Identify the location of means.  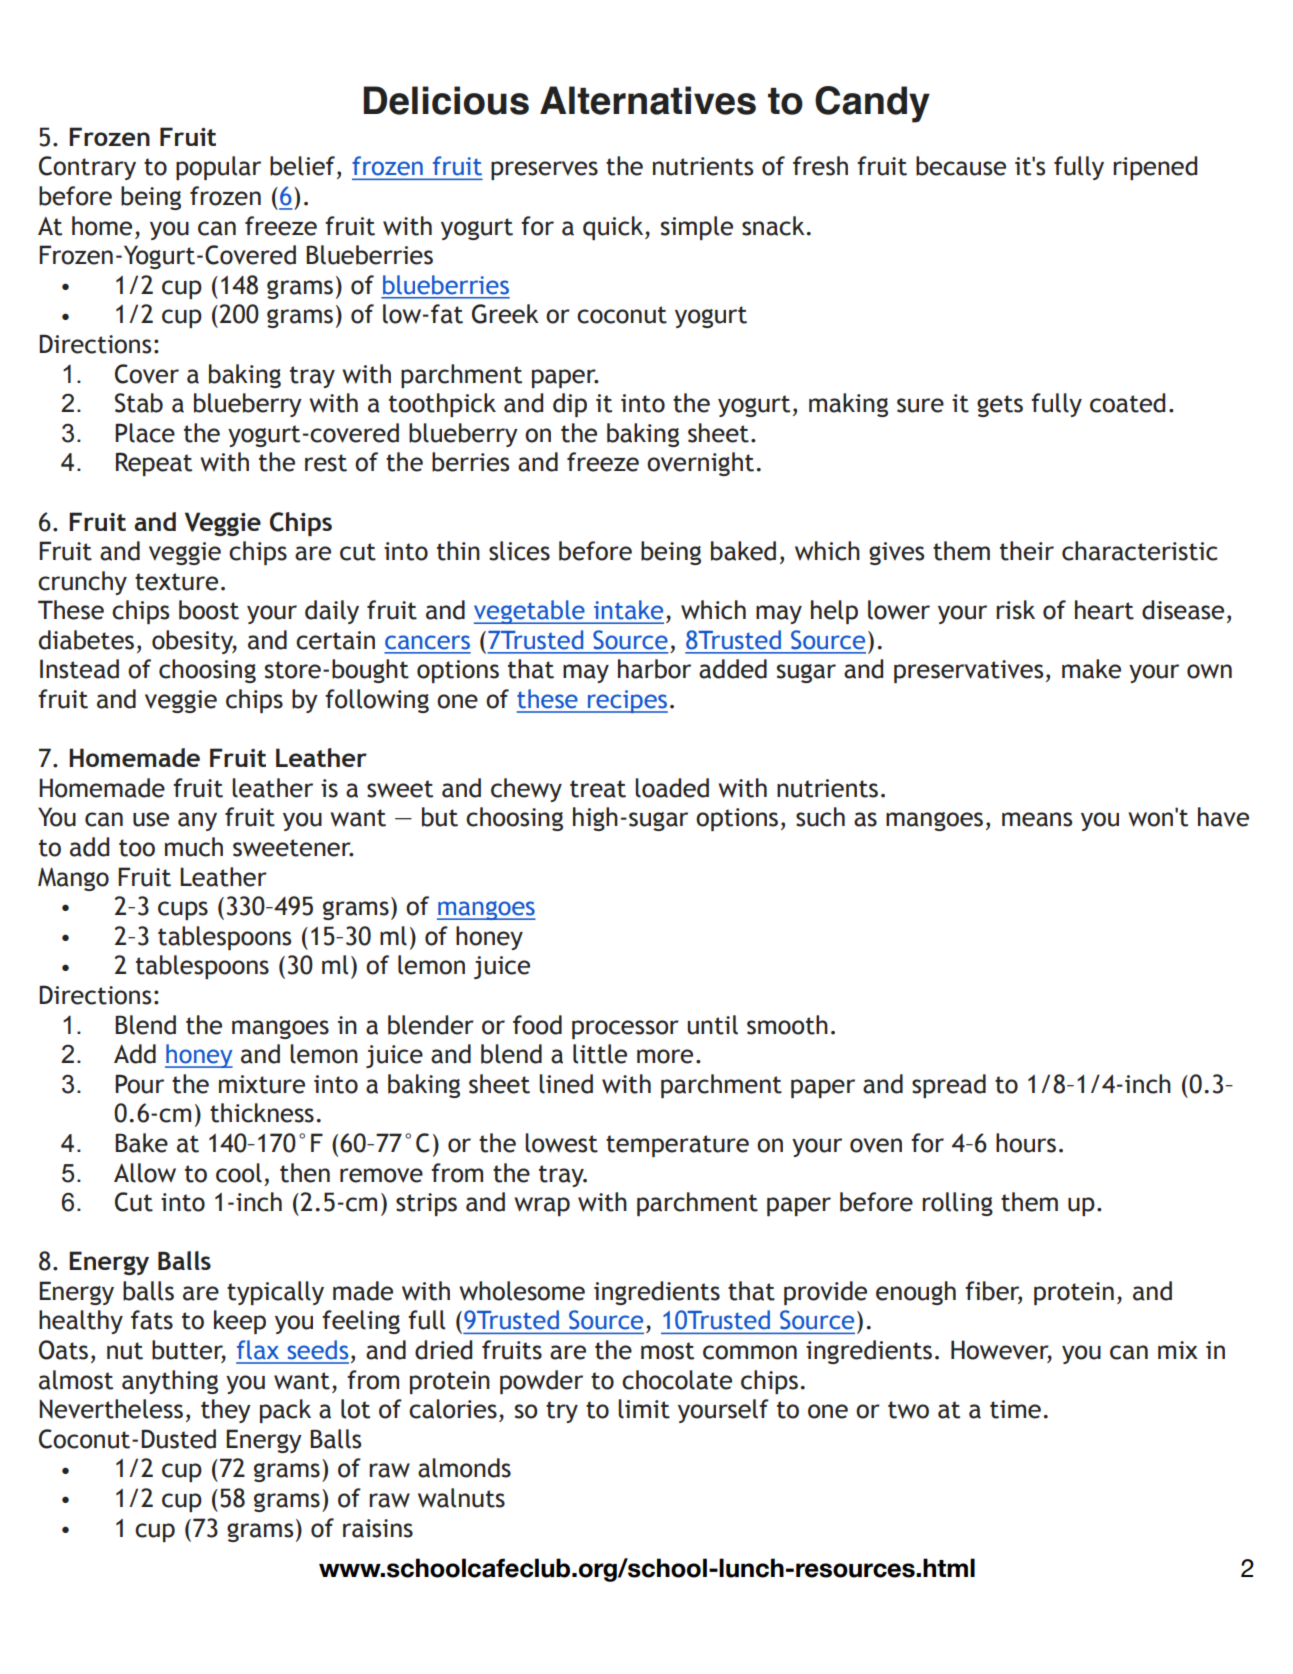
(1037, 819).
